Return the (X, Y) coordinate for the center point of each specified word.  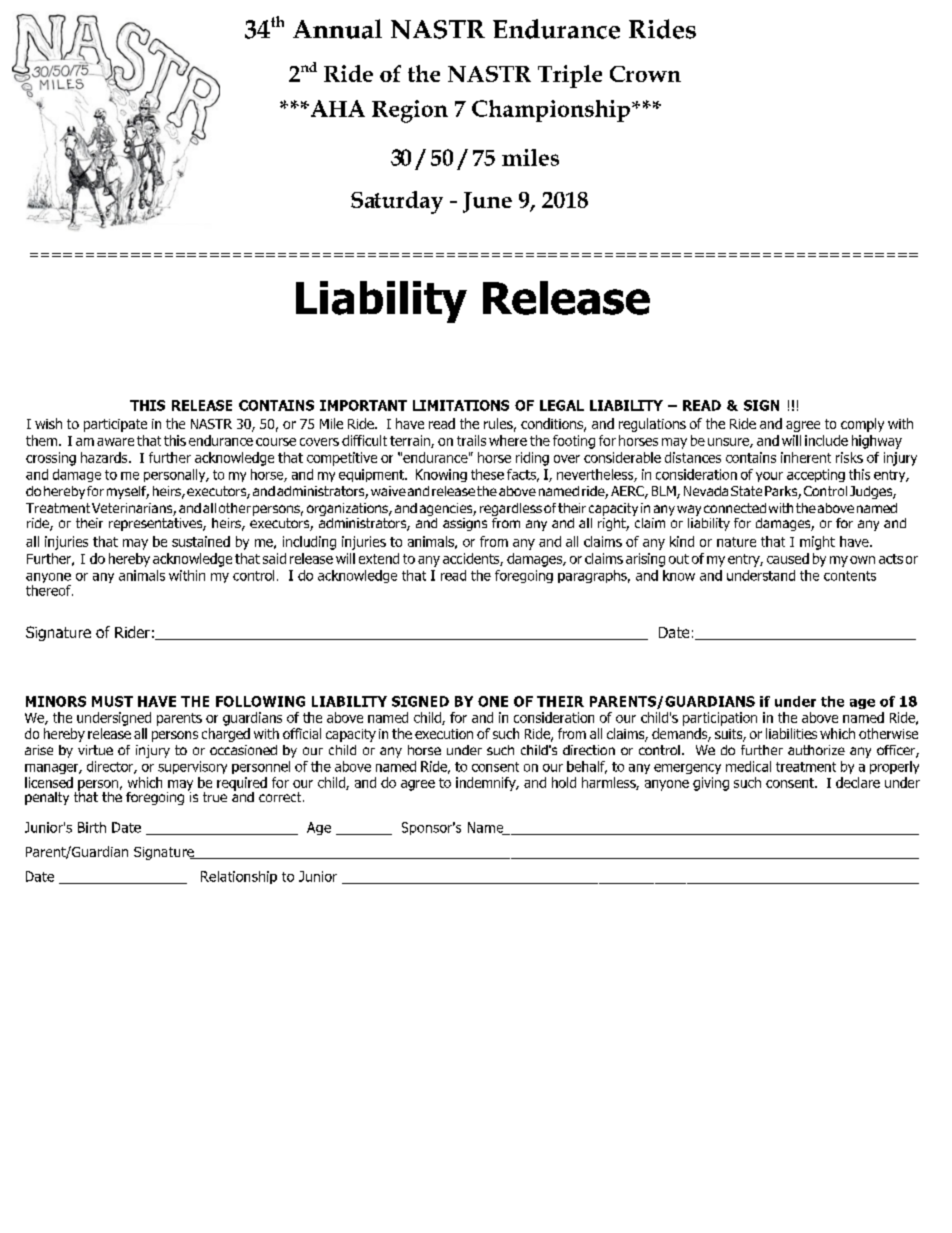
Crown (645, 74)
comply (862, 425)
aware (115, 442)
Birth (92, 827)
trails (471, 440)
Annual (337, 29)
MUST (112, 701)
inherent (806, 457)
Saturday (397, 202)
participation (720, 719)
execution (444, 734)
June (487, 202)
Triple (570, 76)
